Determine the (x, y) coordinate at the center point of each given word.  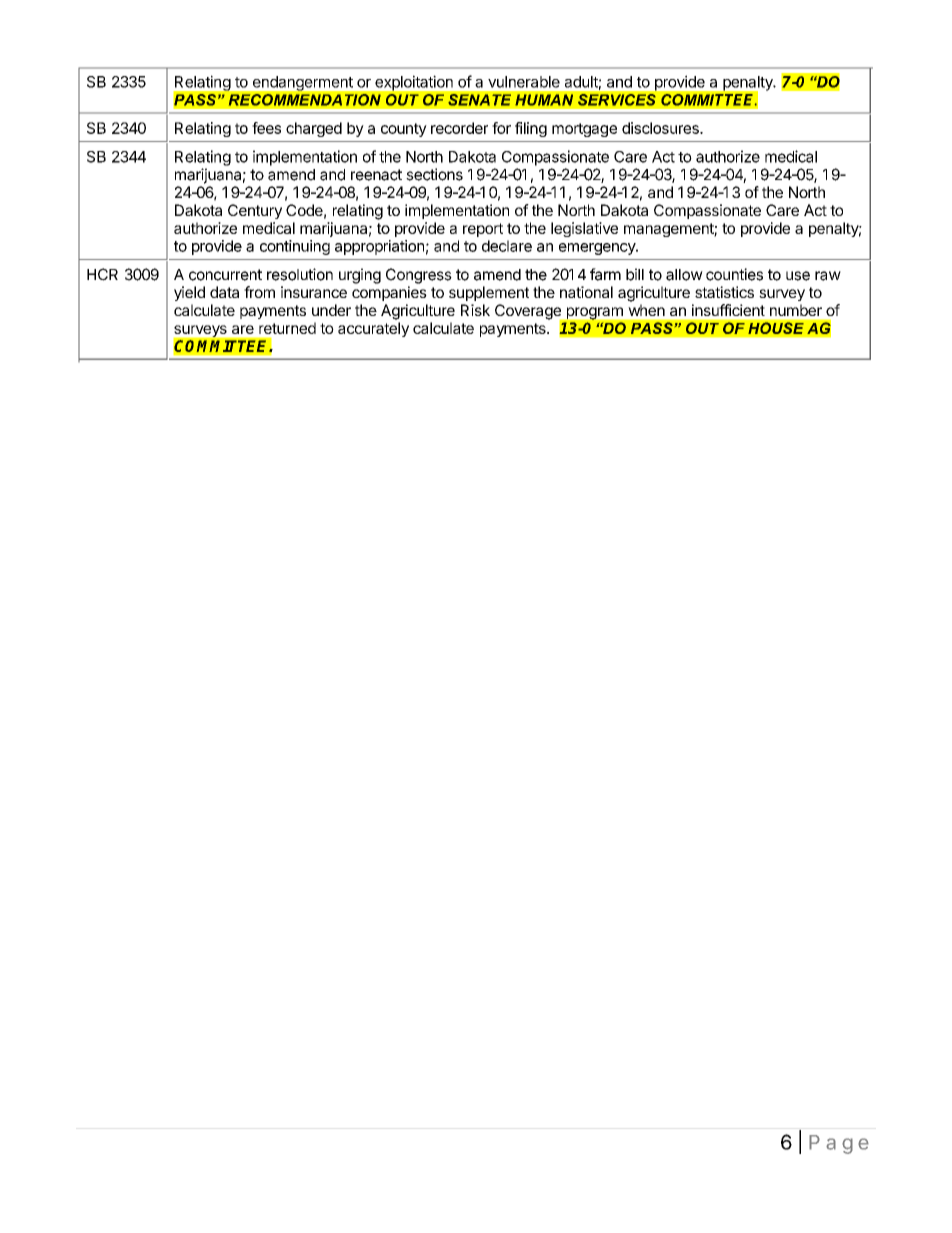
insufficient (728, 310)
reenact (376, 175)
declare (507, 246)
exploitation (414, 83)
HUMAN (544, 100)
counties (734, 274)
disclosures (661, 128)
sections (434, 174)
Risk (475, 310)
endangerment (303, 83)
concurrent (225, 275)
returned (287, 328)
